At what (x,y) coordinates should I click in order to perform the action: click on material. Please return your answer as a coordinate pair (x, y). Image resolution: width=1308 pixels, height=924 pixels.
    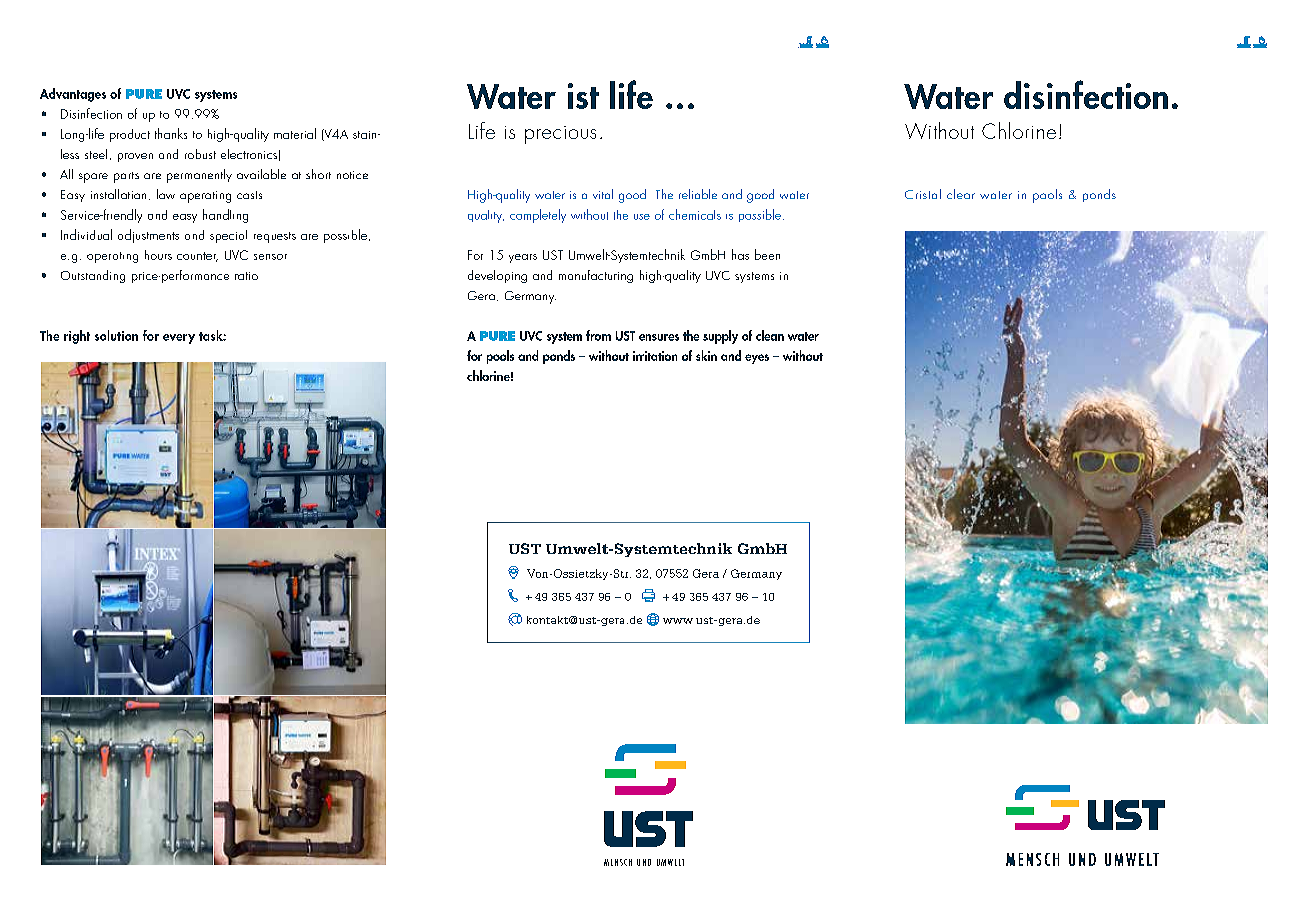
    Looking at the image, I should click on (295, 133).
